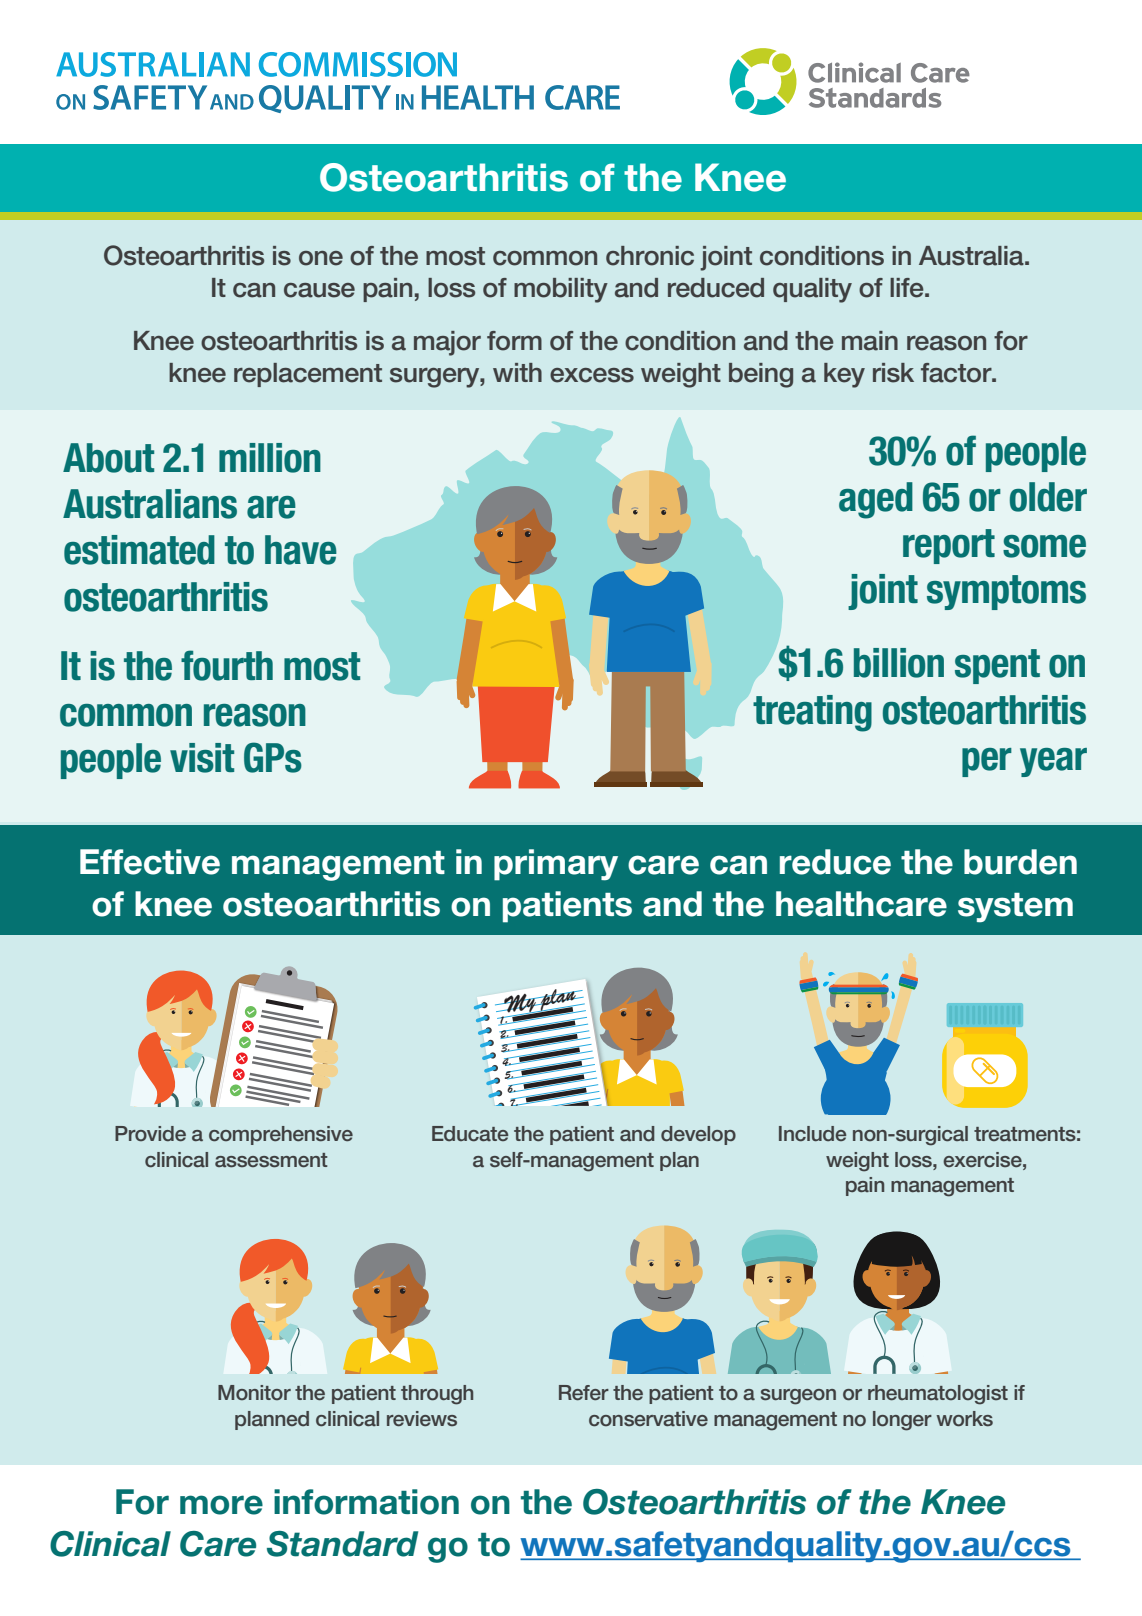 Image resolution: width=1142 pixels, height=1616 pixels. I want to click on symptoms, so click(1006, 592).
